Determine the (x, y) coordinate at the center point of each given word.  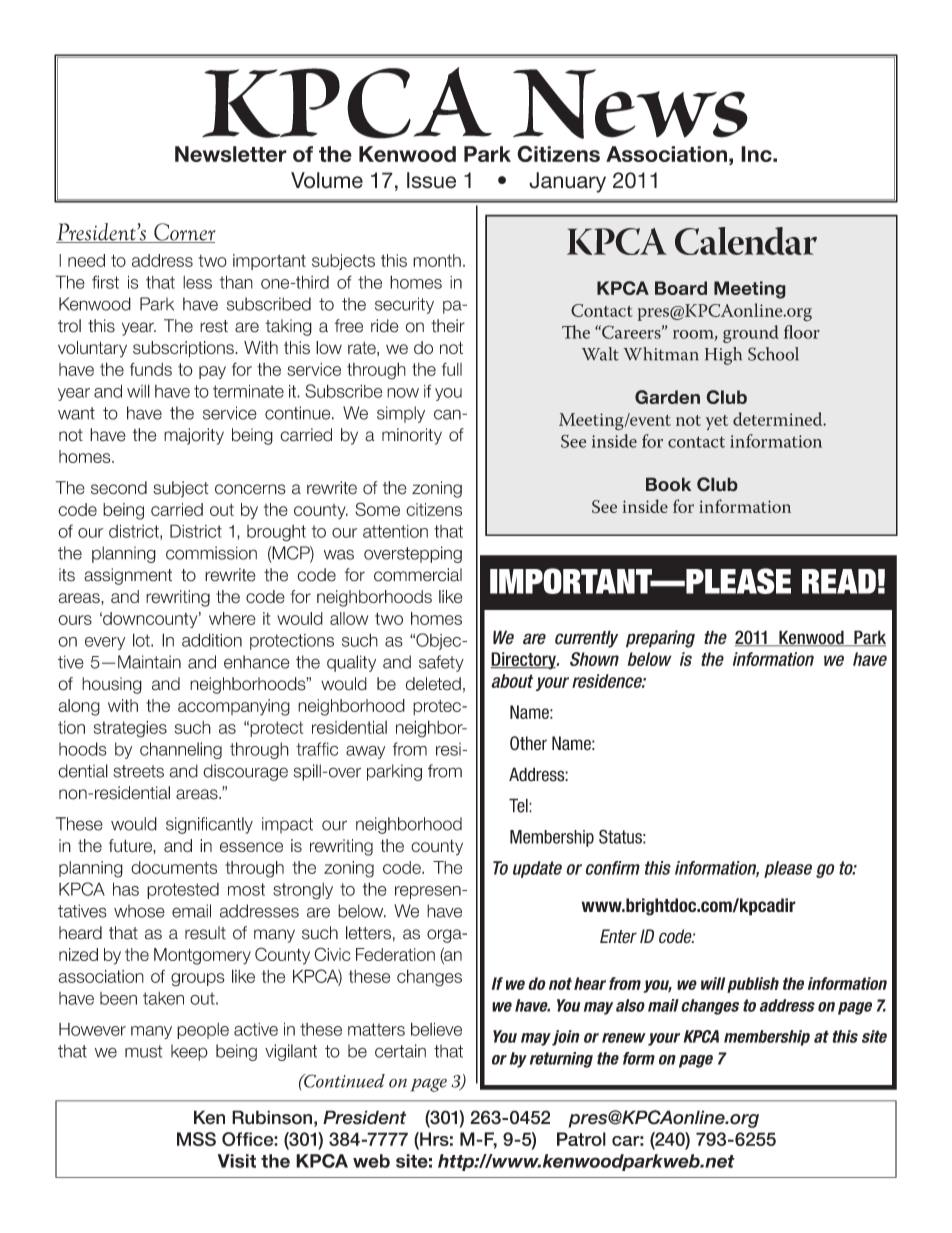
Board (681, 288)
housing (112, 685)
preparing (660, 639)
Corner (184, 233)
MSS (196, 1139)
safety (441, 663)
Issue (431, 180)
